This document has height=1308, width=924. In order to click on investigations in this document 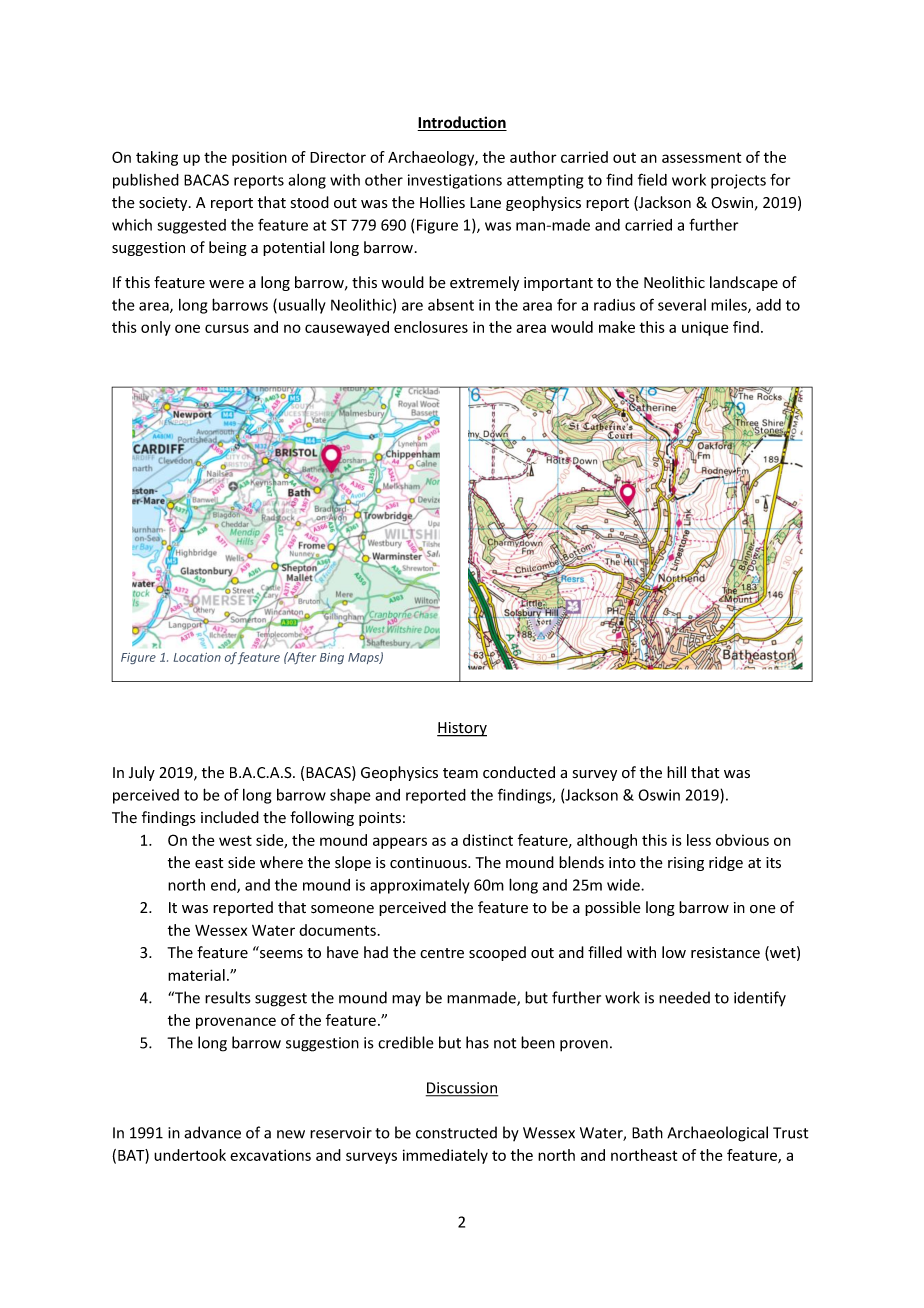, I will do `click(455, 181)`.
